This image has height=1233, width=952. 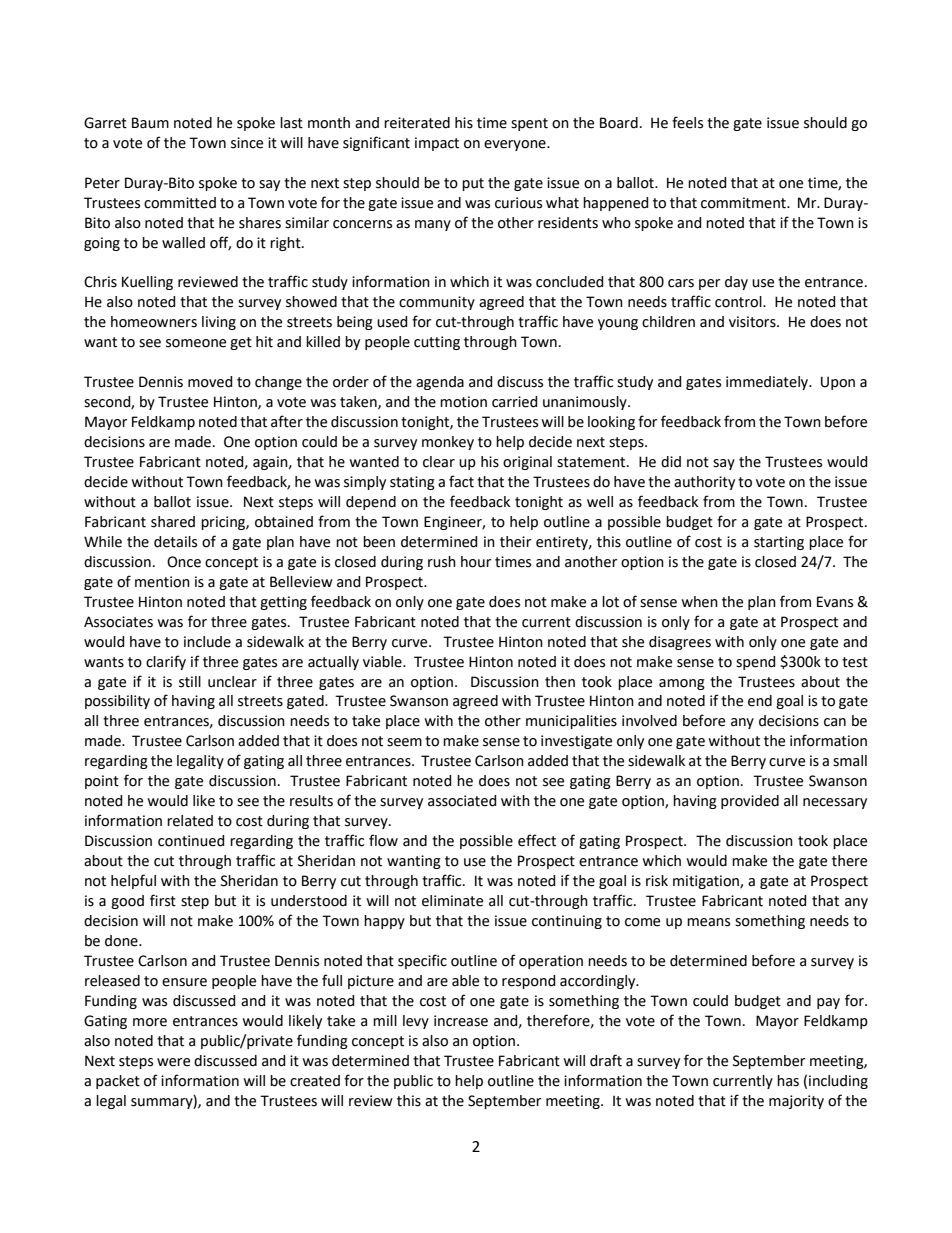 What do you see at coordinates (516, 145) in the image?
I see `everyone` at bounding box center [516, 145].
